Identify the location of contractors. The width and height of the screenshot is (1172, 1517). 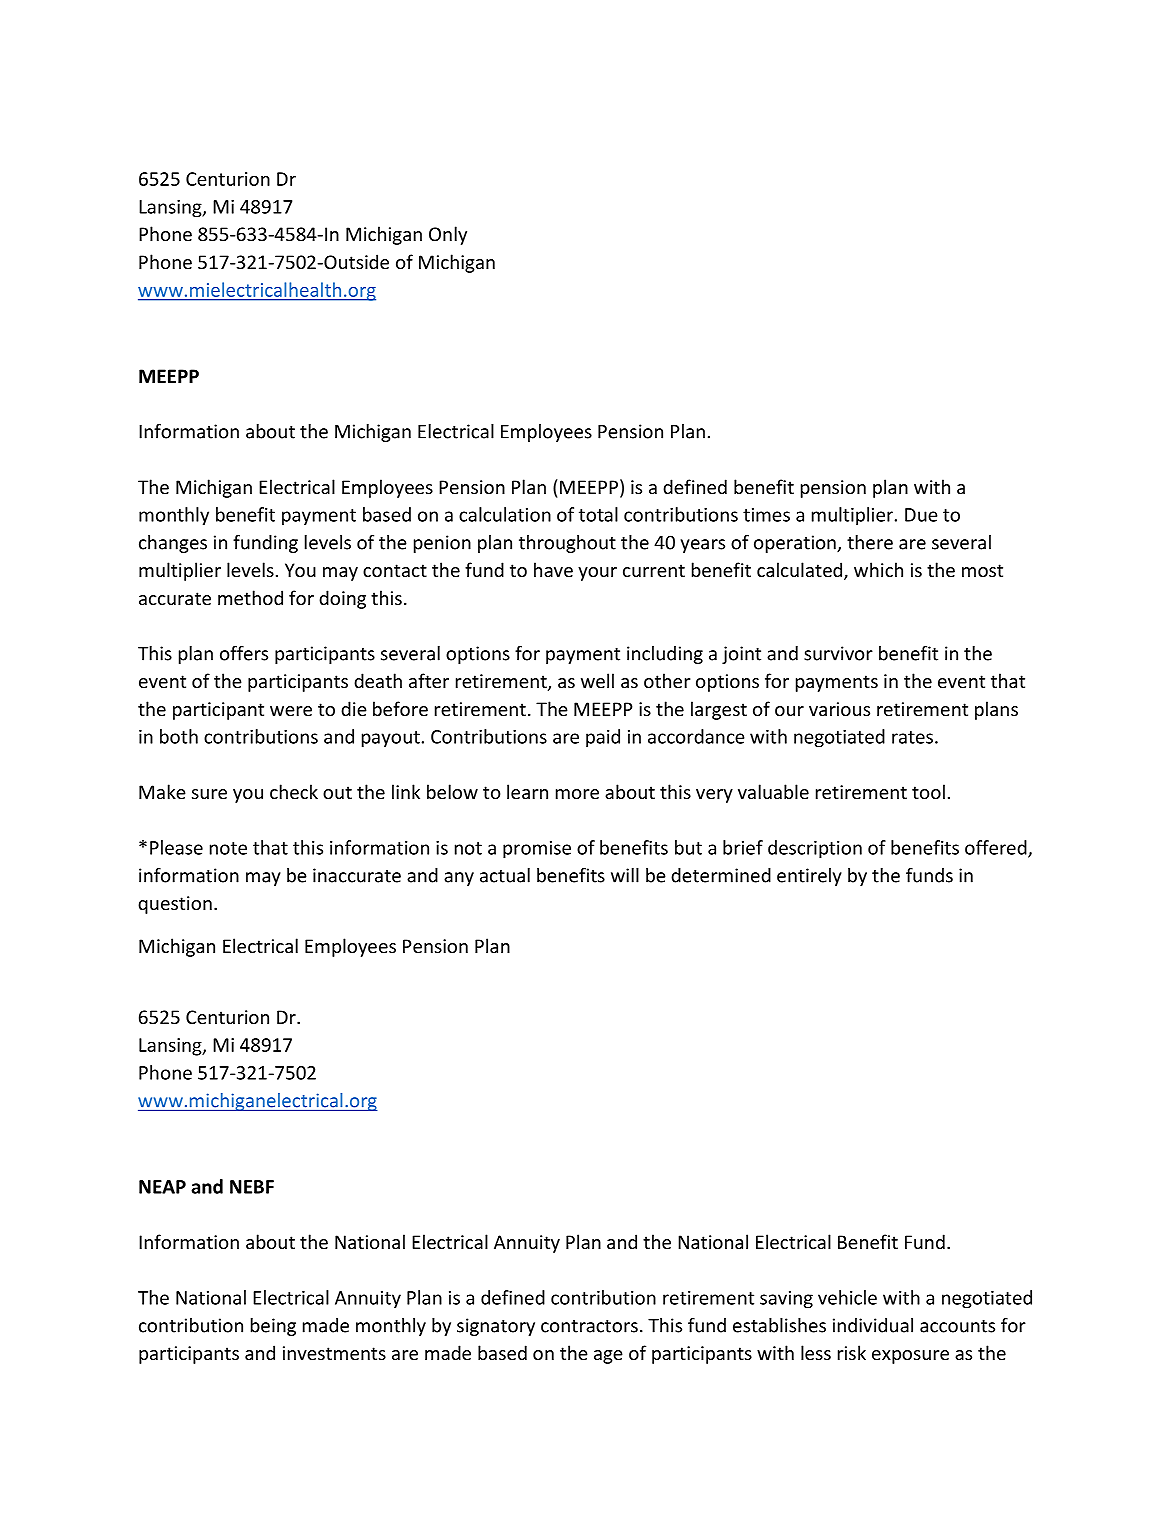
(589, 1326).
